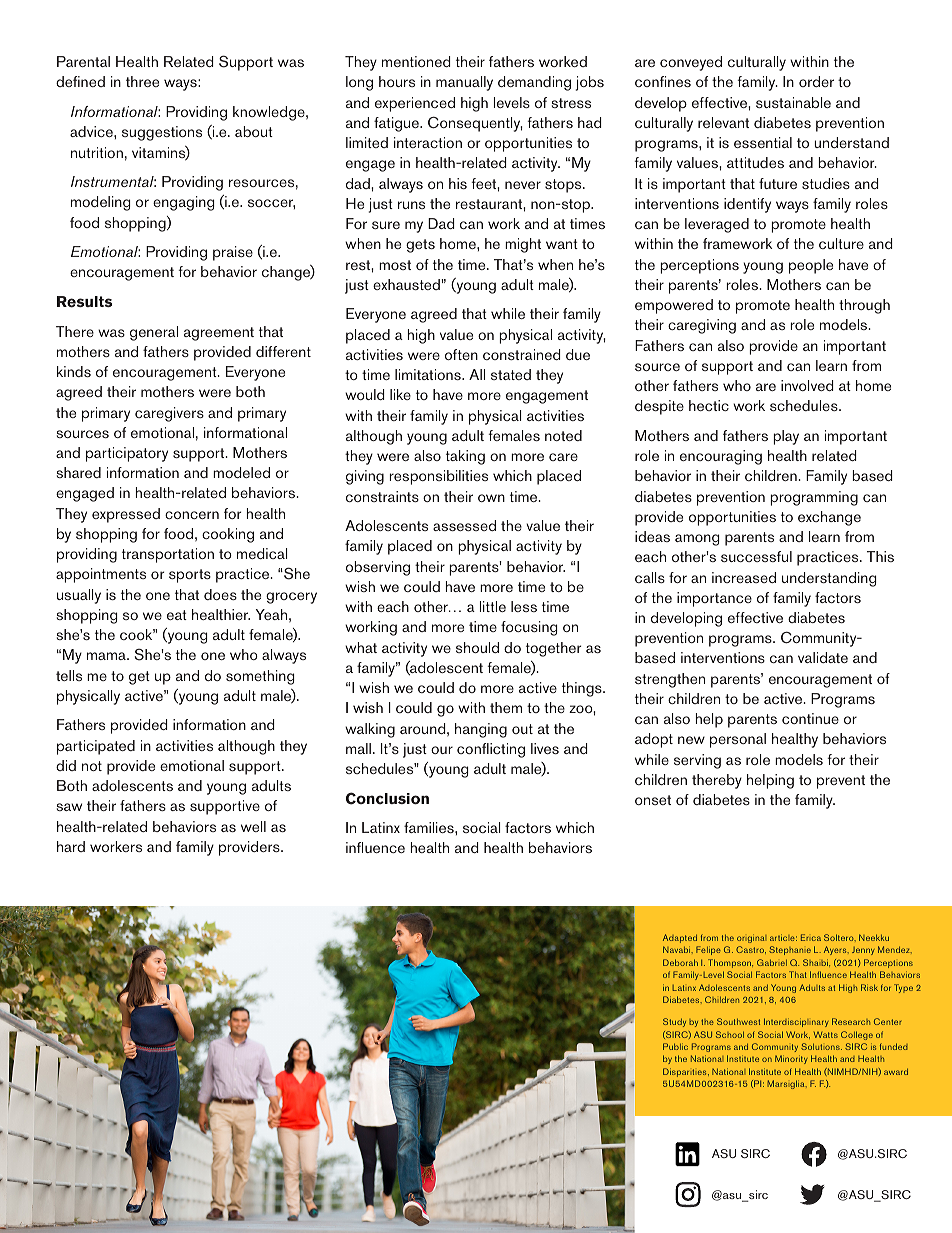  Describe the element at coordinates (756, 556) in the image. I see `successful` at that location.
